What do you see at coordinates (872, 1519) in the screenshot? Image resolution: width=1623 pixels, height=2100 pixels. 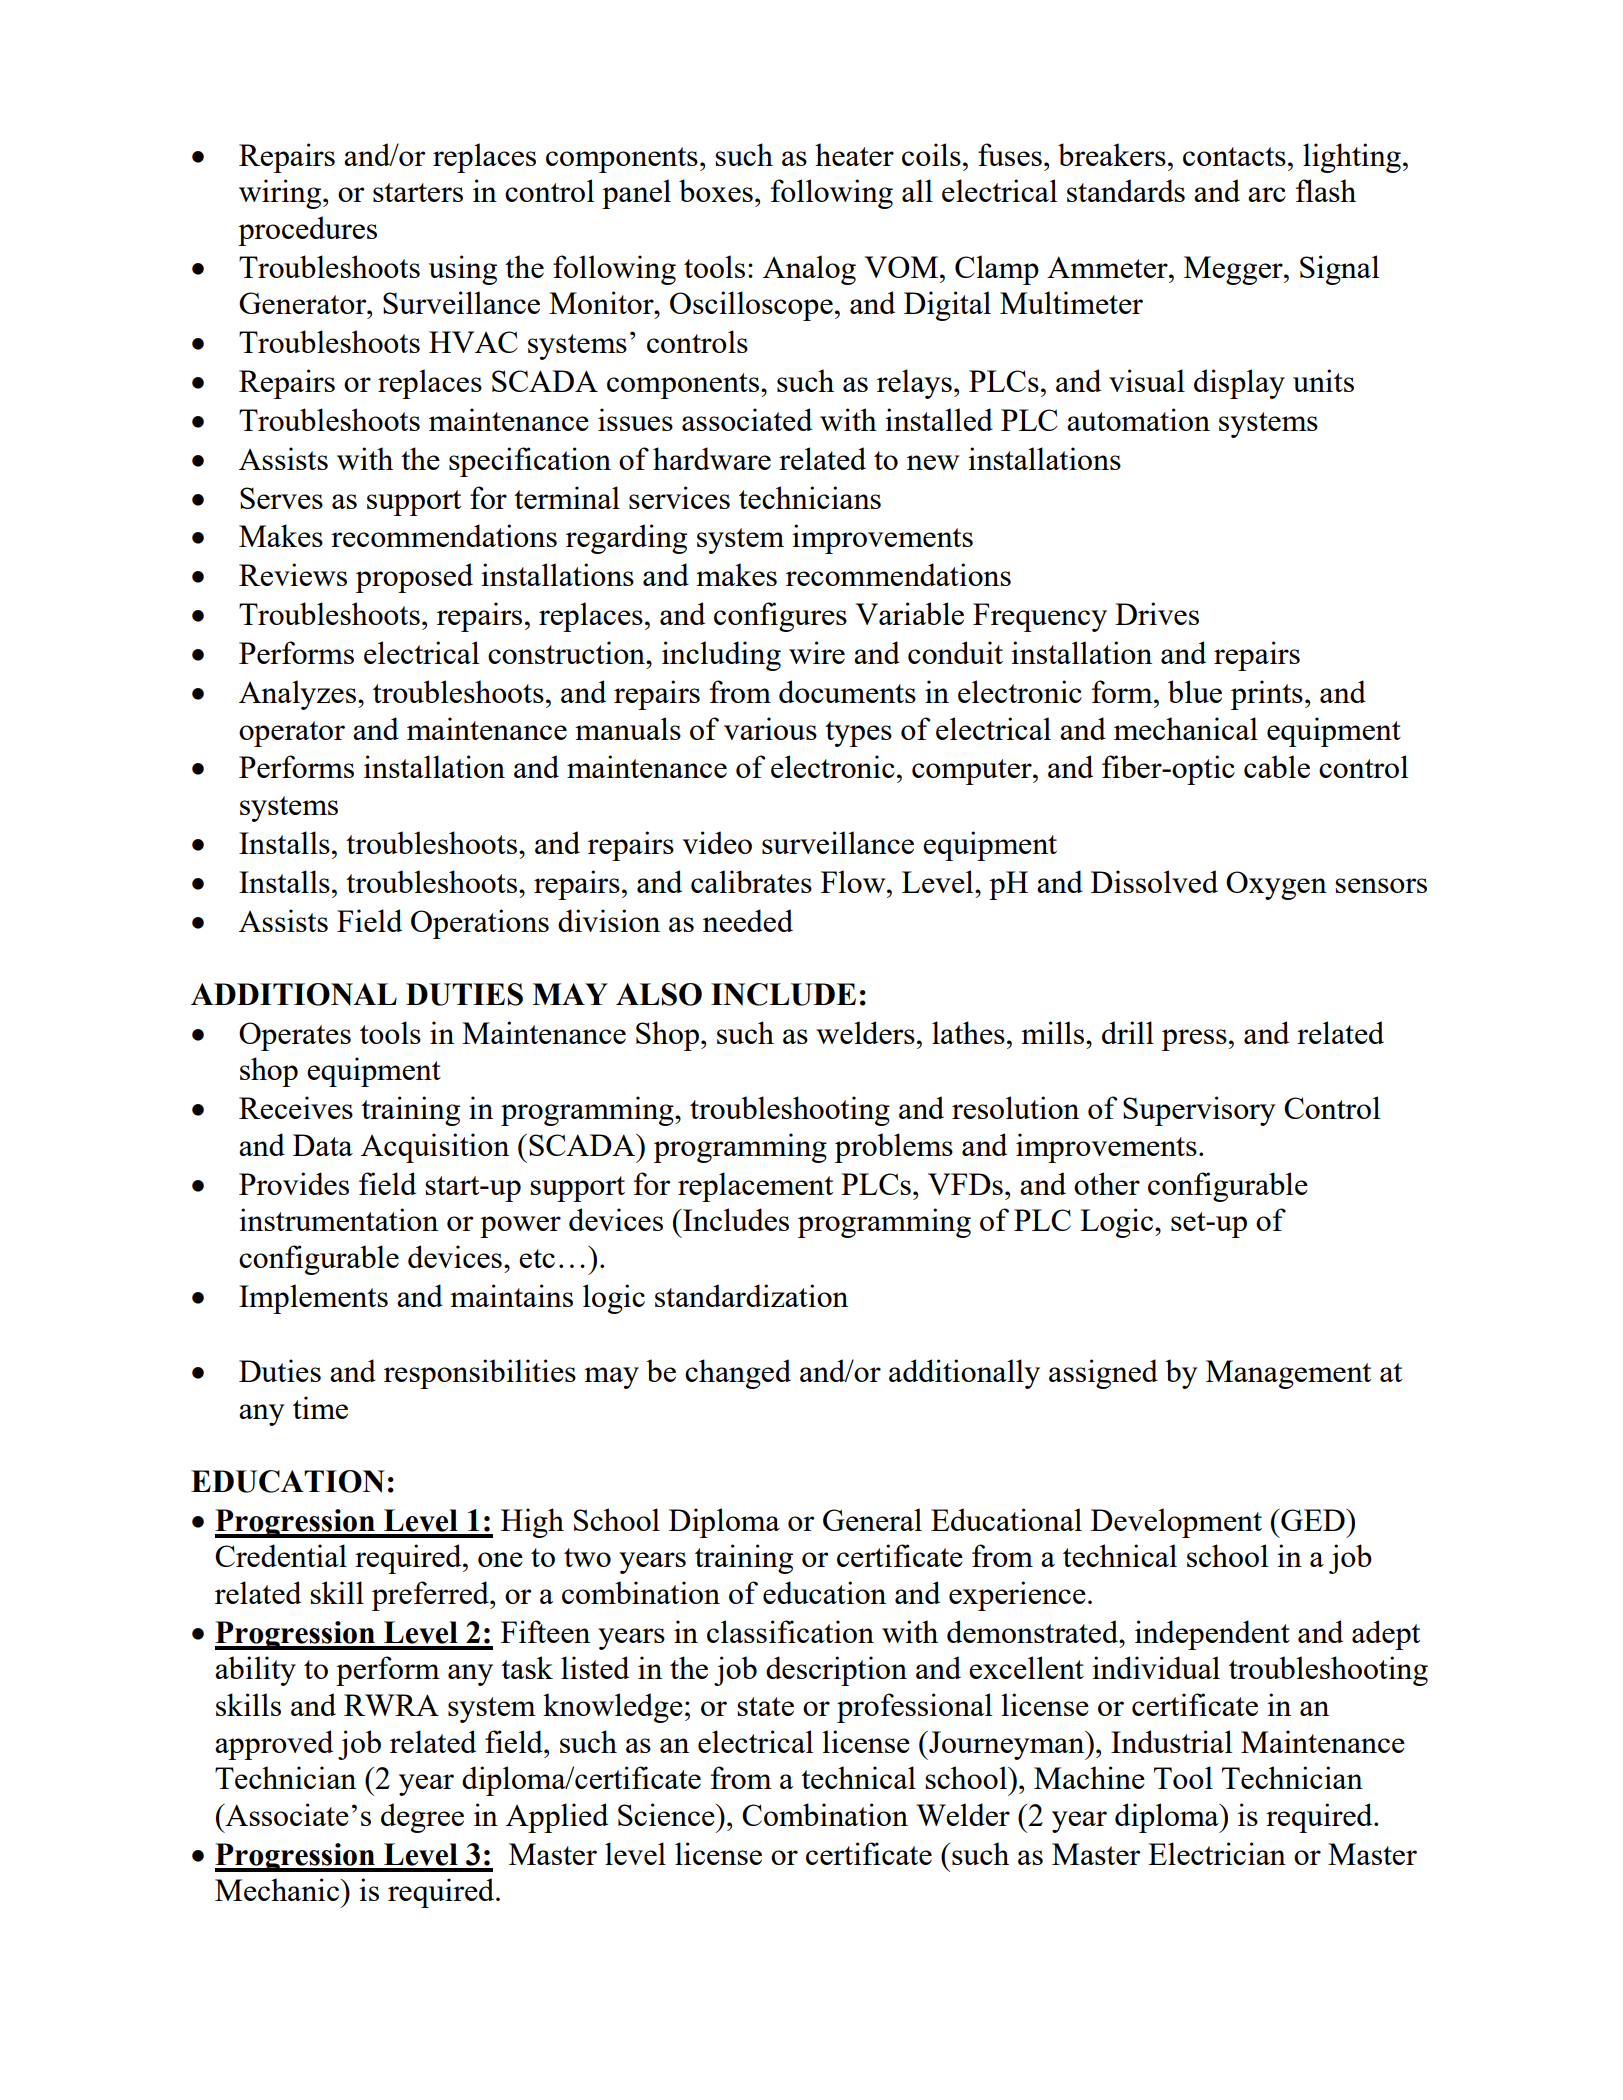 I see `General` at bounding box center [872, 1519].
